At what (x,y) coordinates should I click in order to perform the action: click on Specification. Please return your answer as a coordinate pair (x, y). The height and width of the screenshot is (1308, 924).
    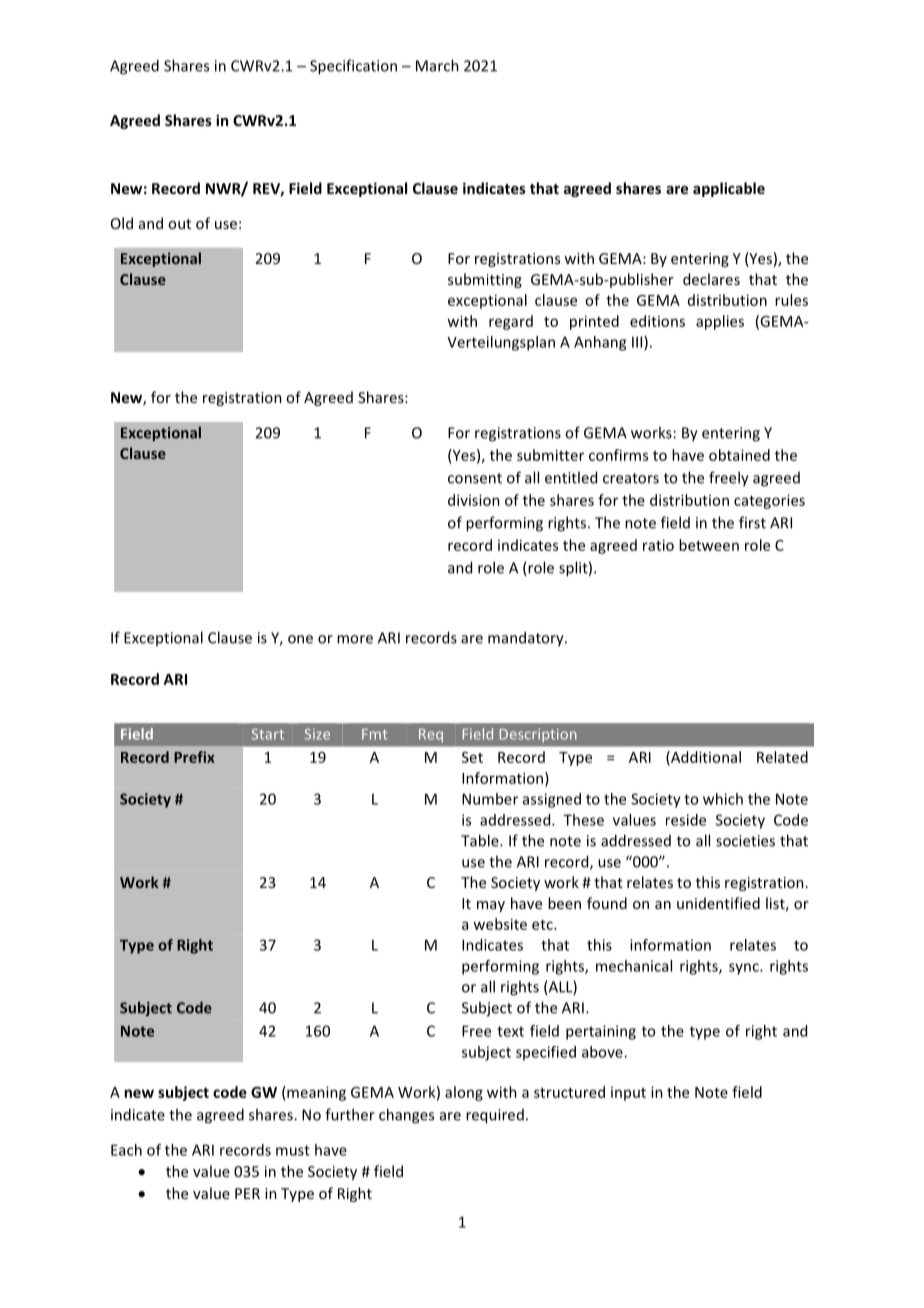
    Looking at the image, I should click on (353, 67).
